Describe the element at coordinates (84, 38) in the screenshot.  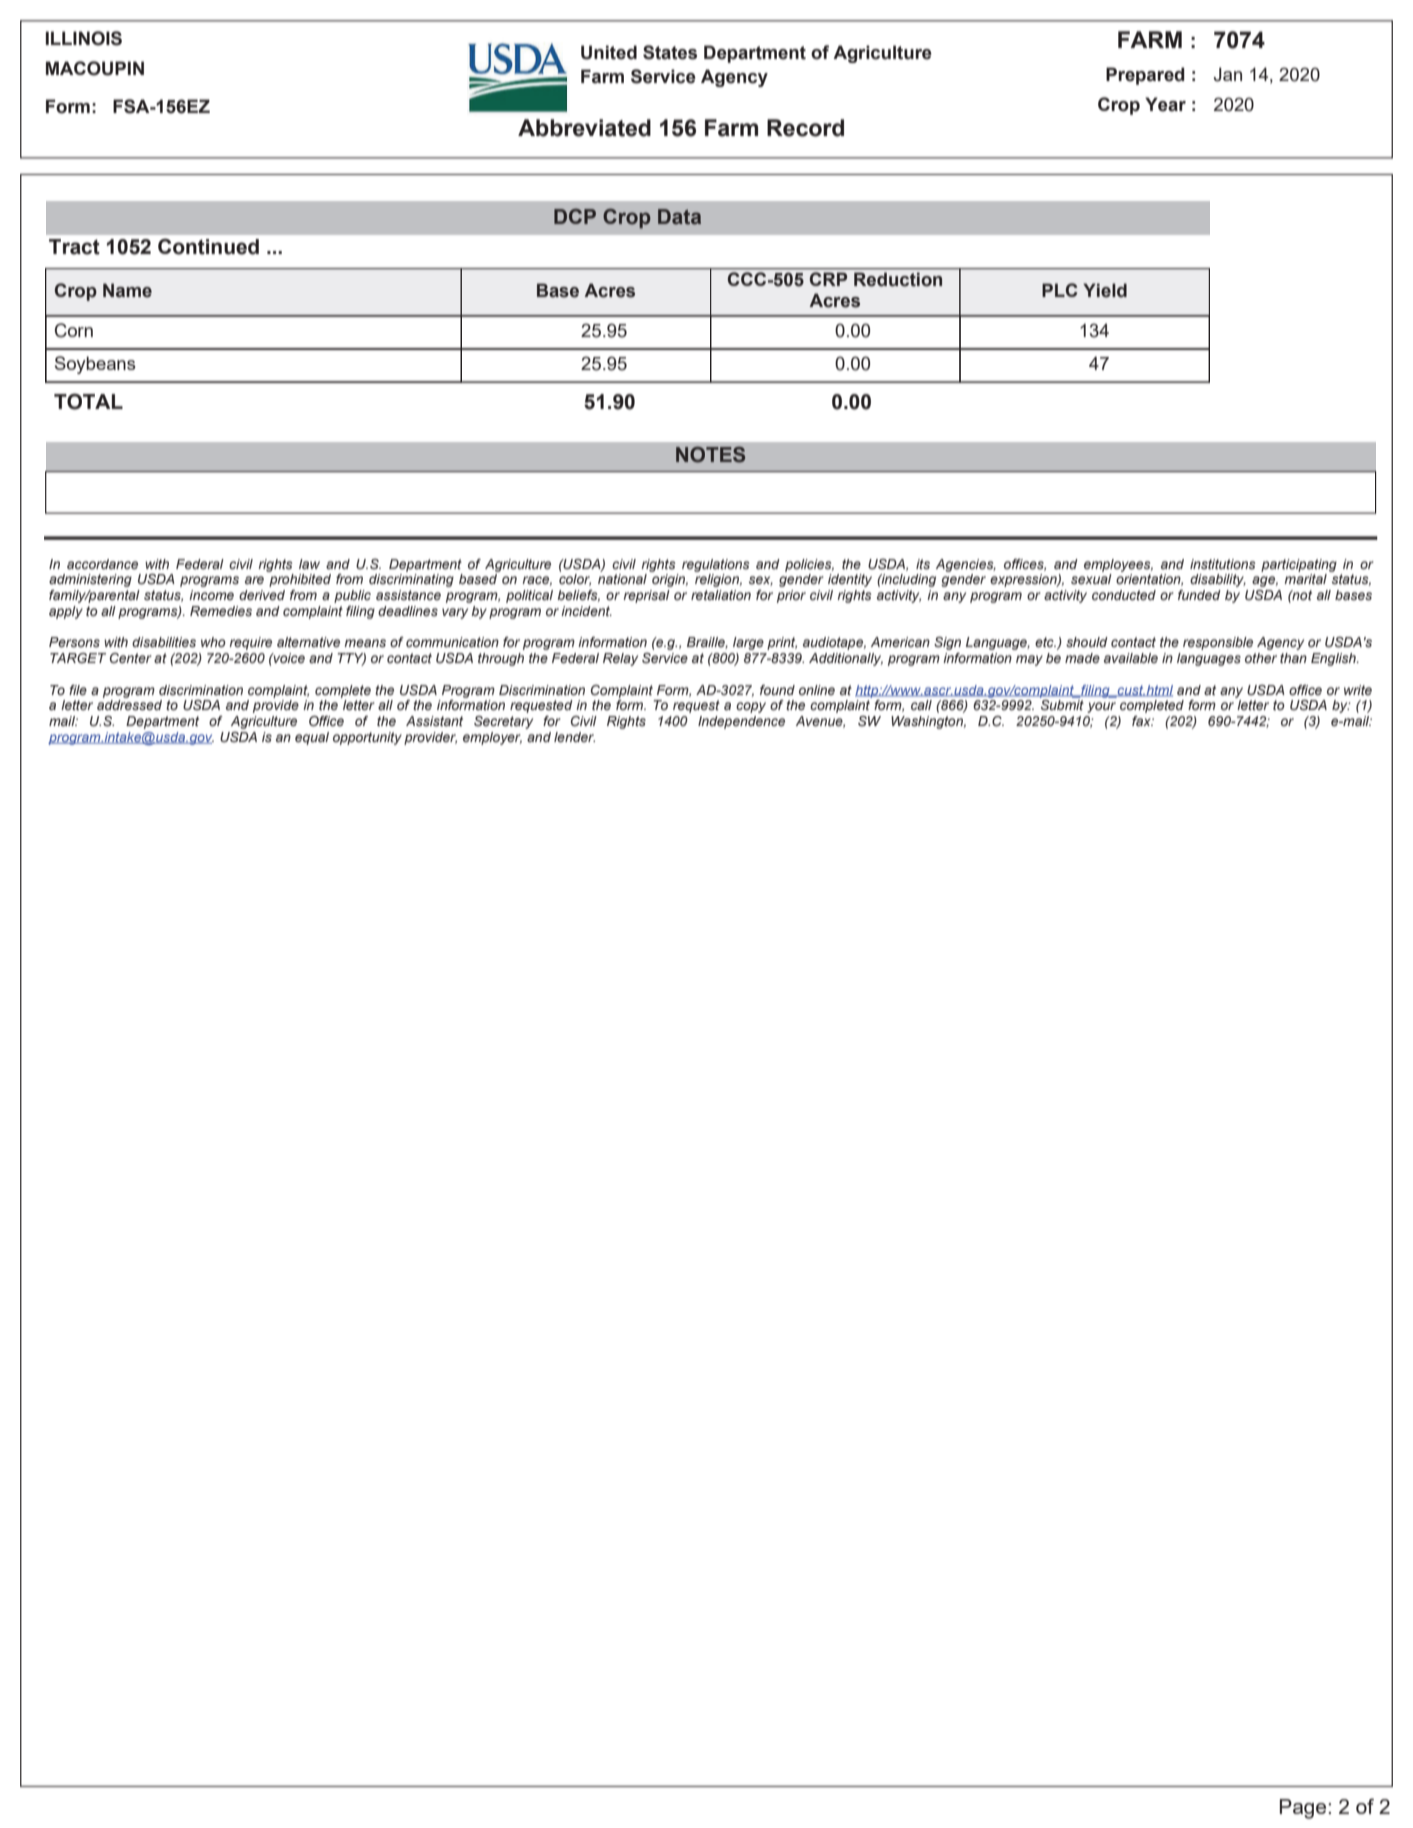
I see `ILLINOIS` at that location.
